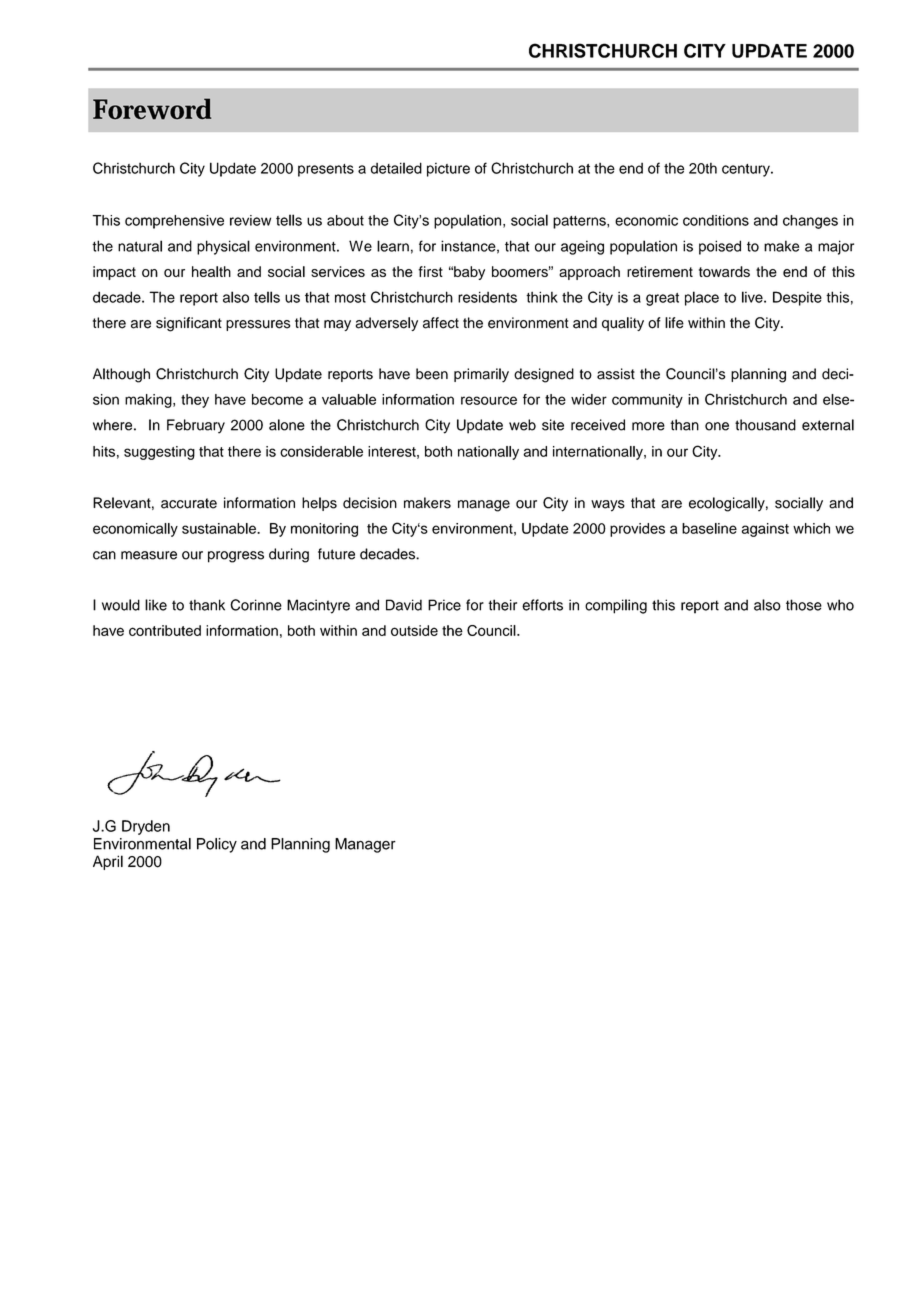 Image resolution: width=924 pixels, height=1308 pixels. I want to click on picture, so click(448, 170).
